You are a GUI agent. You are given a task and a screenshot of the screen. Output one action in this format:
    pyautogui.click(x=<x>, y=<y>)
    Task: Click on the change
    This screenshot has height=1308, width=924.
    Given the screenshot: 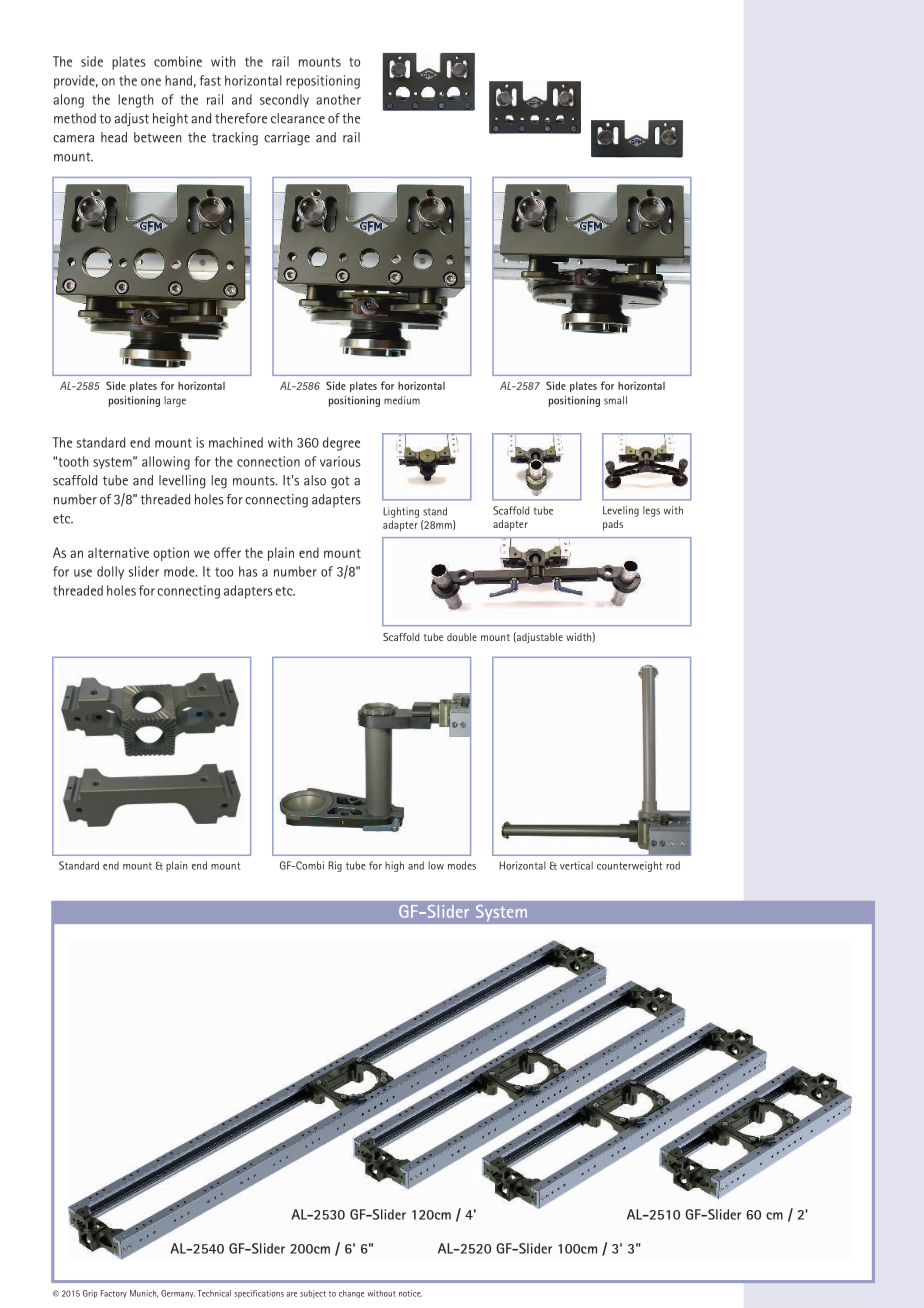 What is the action you would take?
    pyautogui.click(x=351, y=1294)
